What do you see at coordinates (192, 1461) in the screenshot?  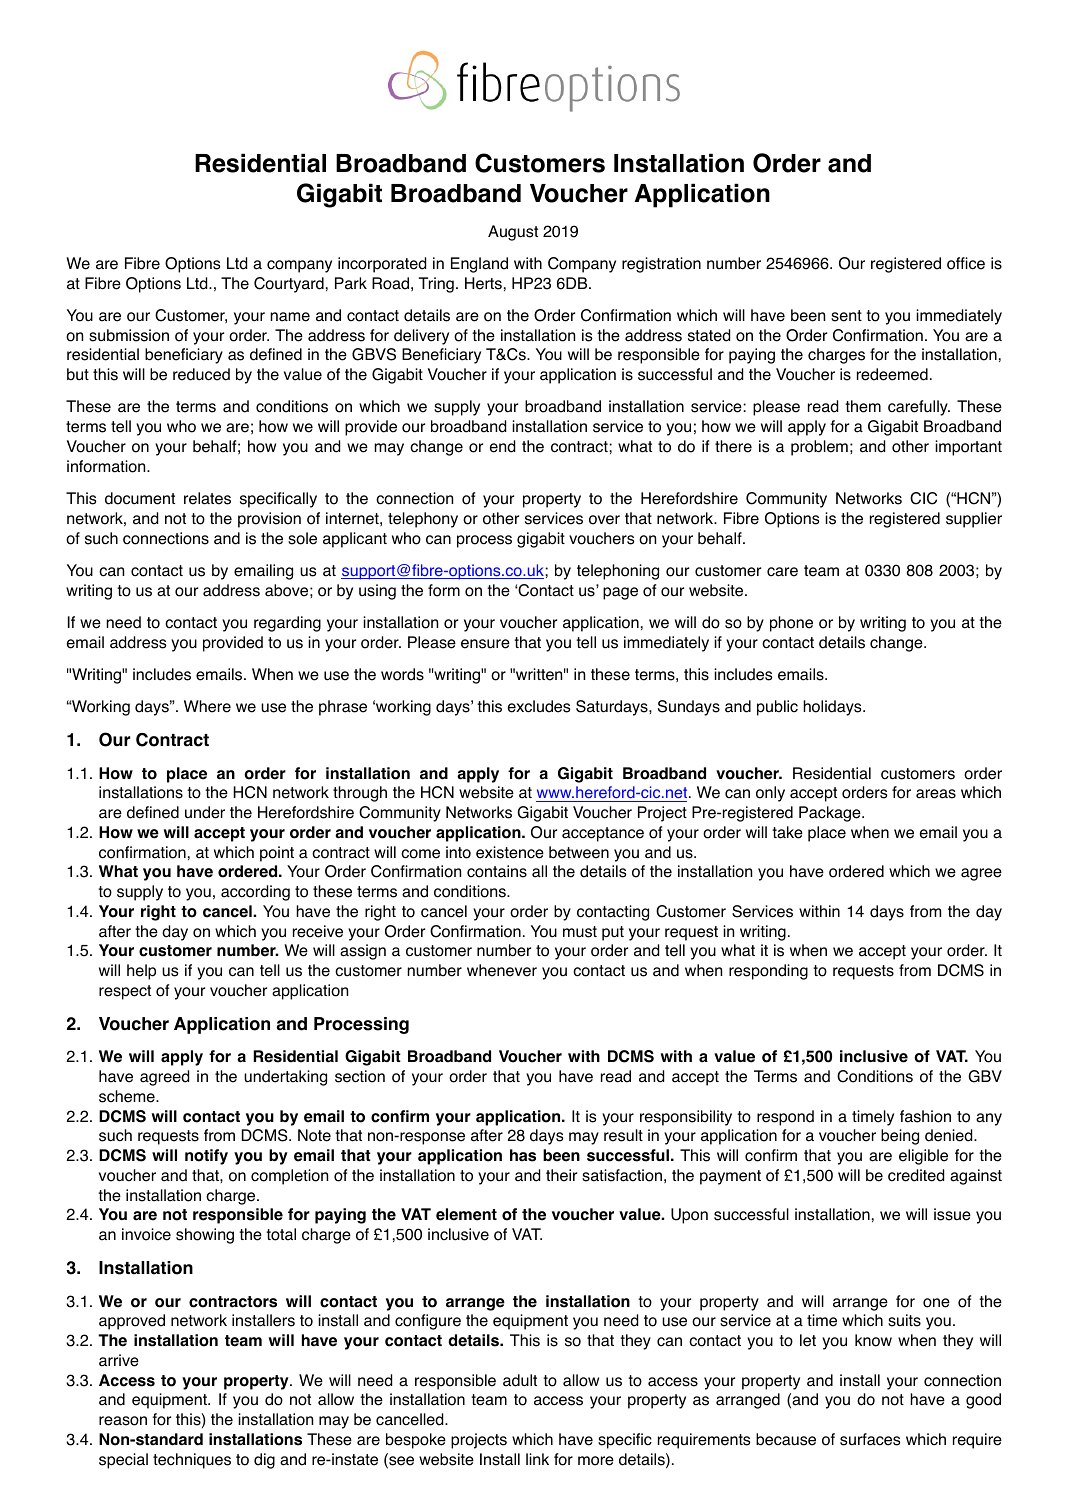 I see `techniques` at bounding box center [192, 1461].
